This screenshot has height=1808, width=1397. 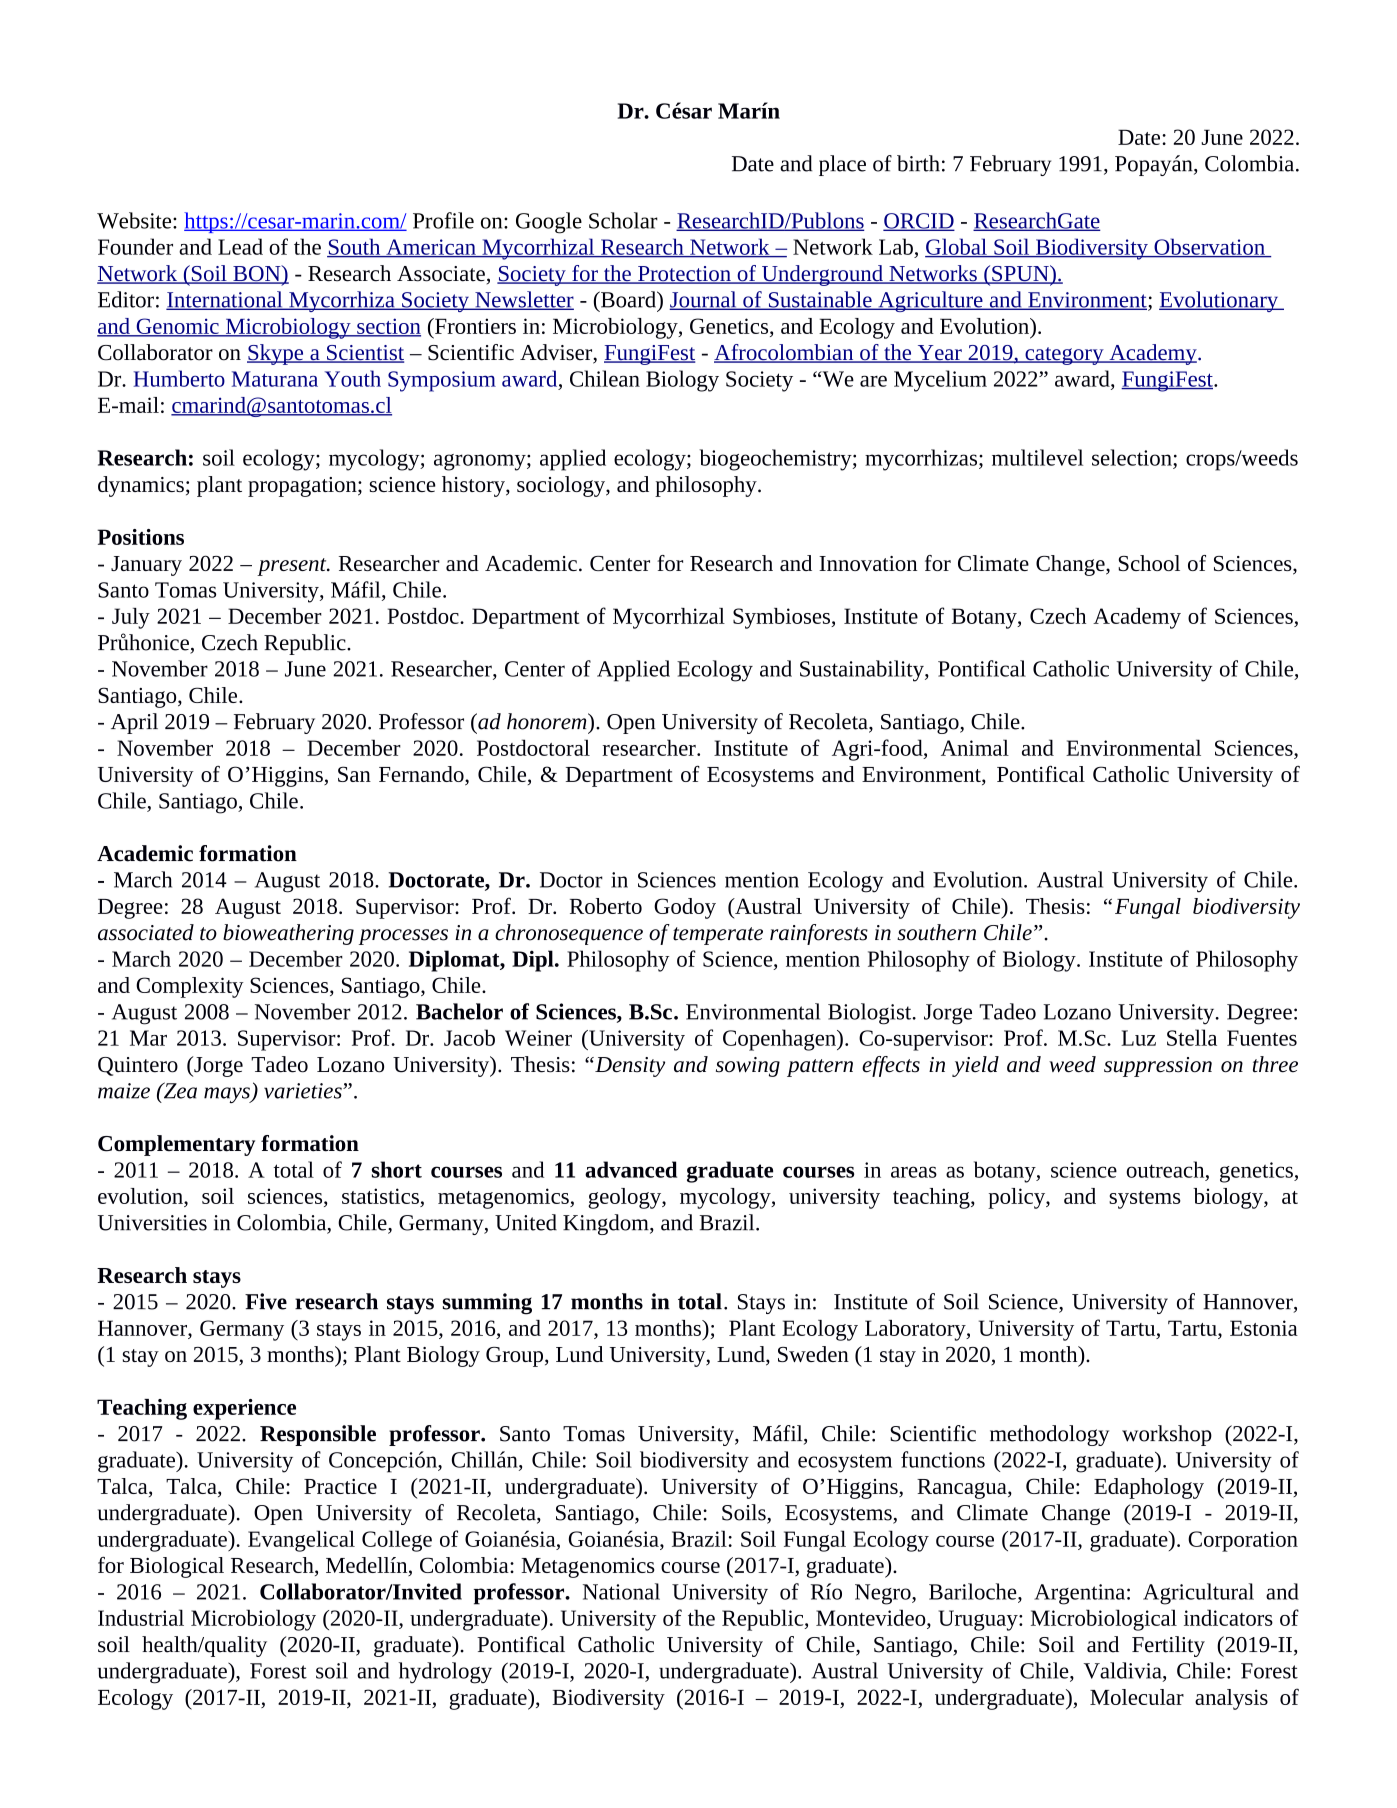 I want to click on Lead, so click(x=240, y=246).
